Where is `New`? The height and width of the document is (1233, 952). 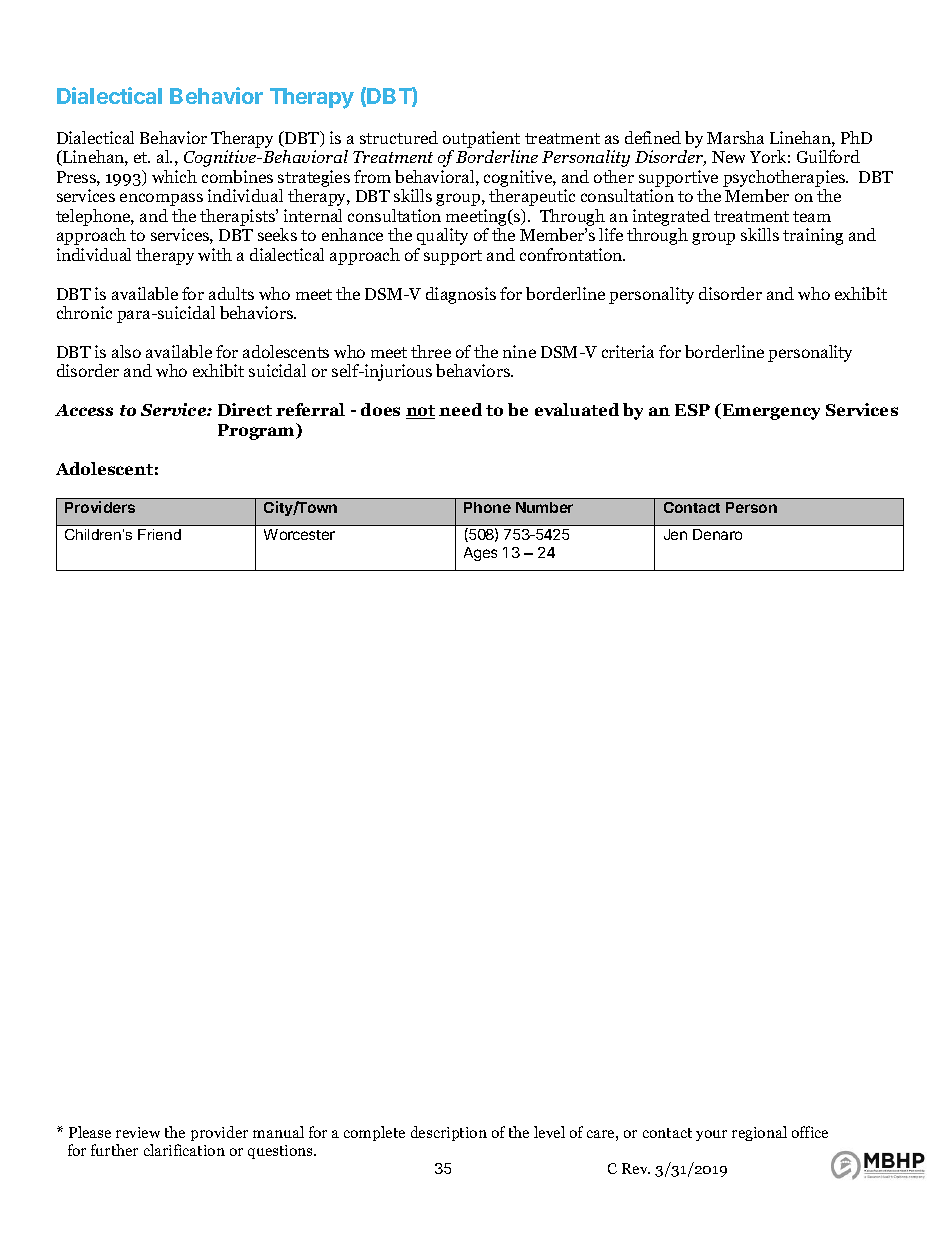 New is located at coordinates (728, 157).
